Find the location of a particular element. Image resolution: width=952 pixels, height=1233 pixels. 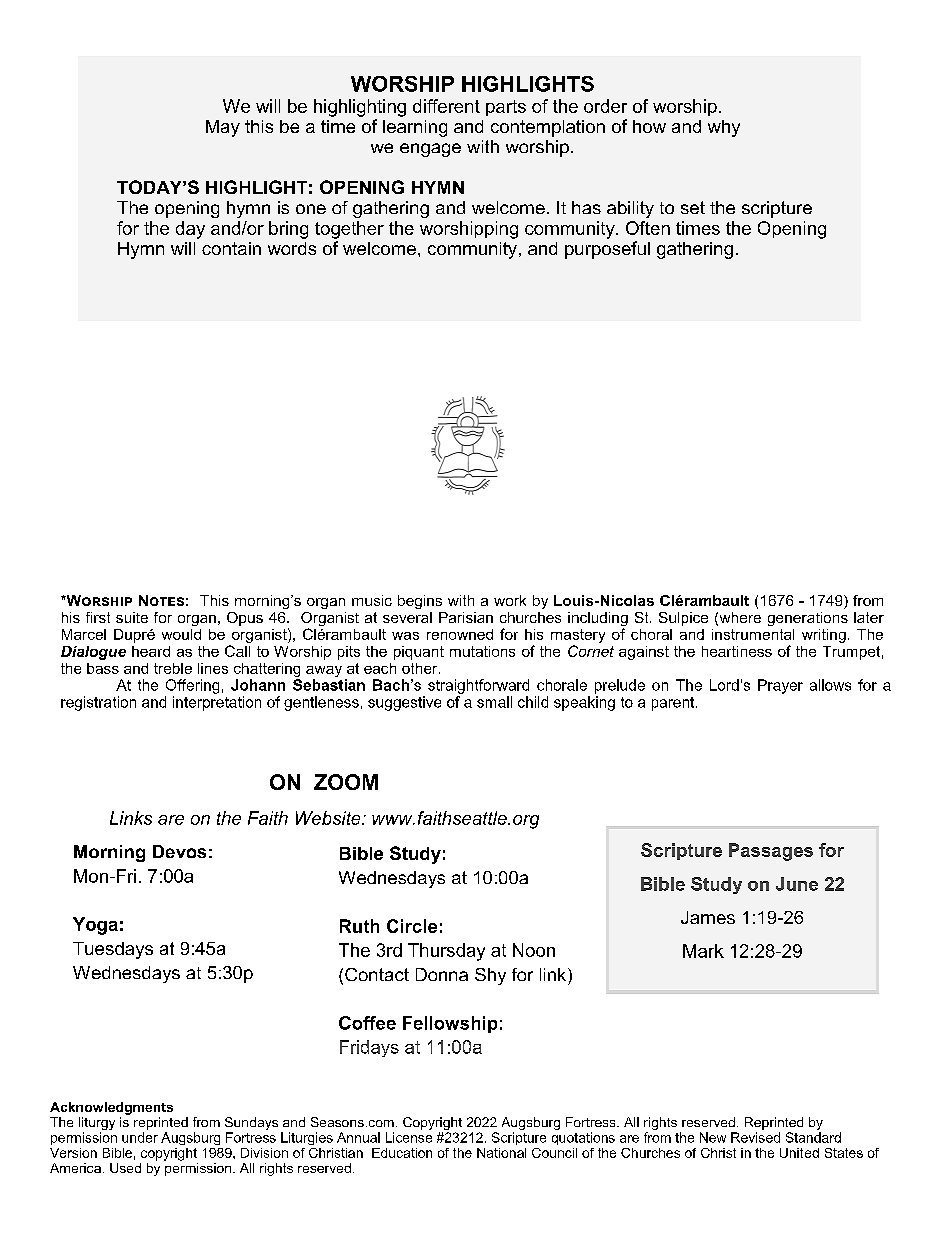

National is located at coordinates (501, 1153).
